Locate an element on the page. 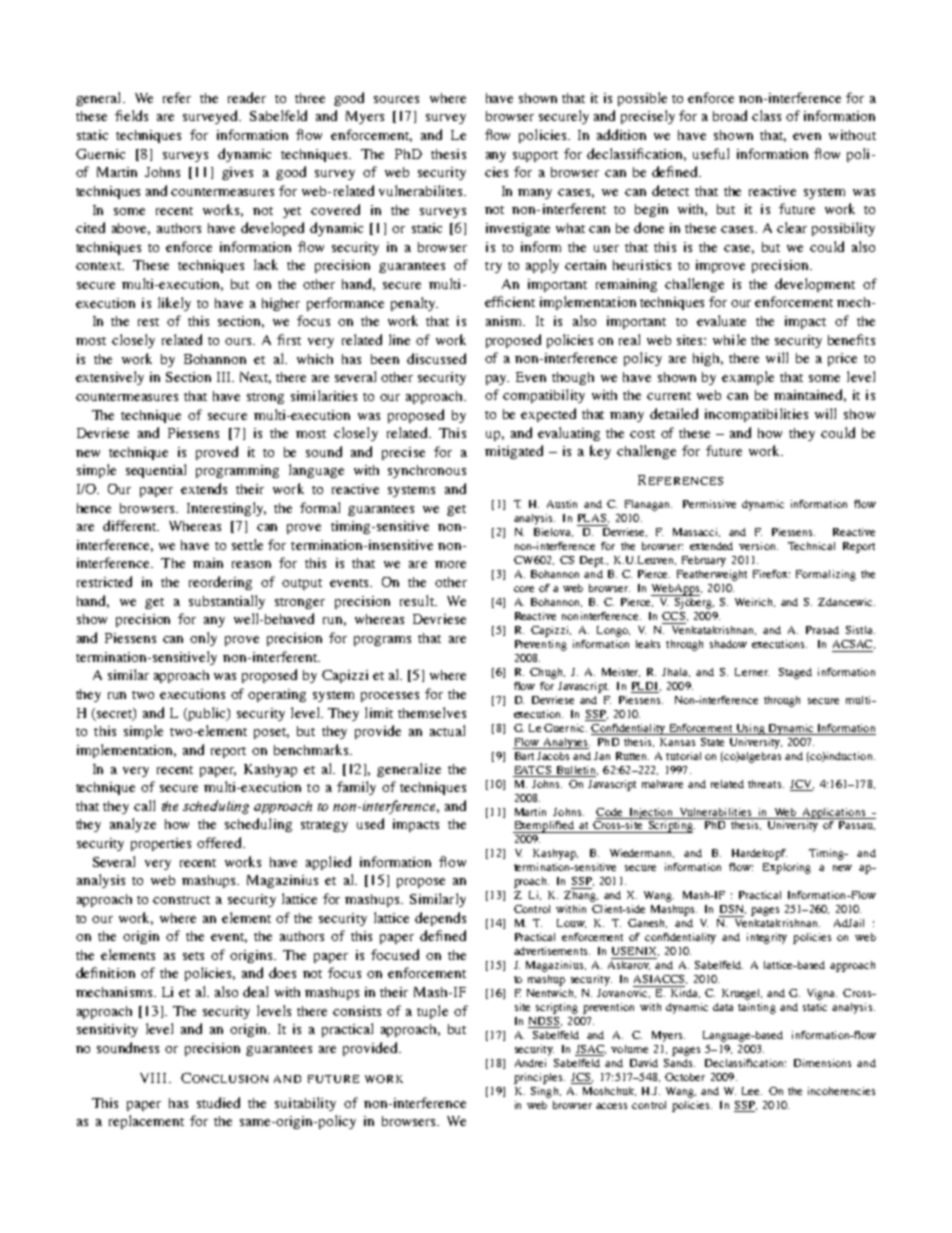 Image resolution: width=952 pixels, height=1233 pixels. evaluate is located at coordinates (721, 320).
